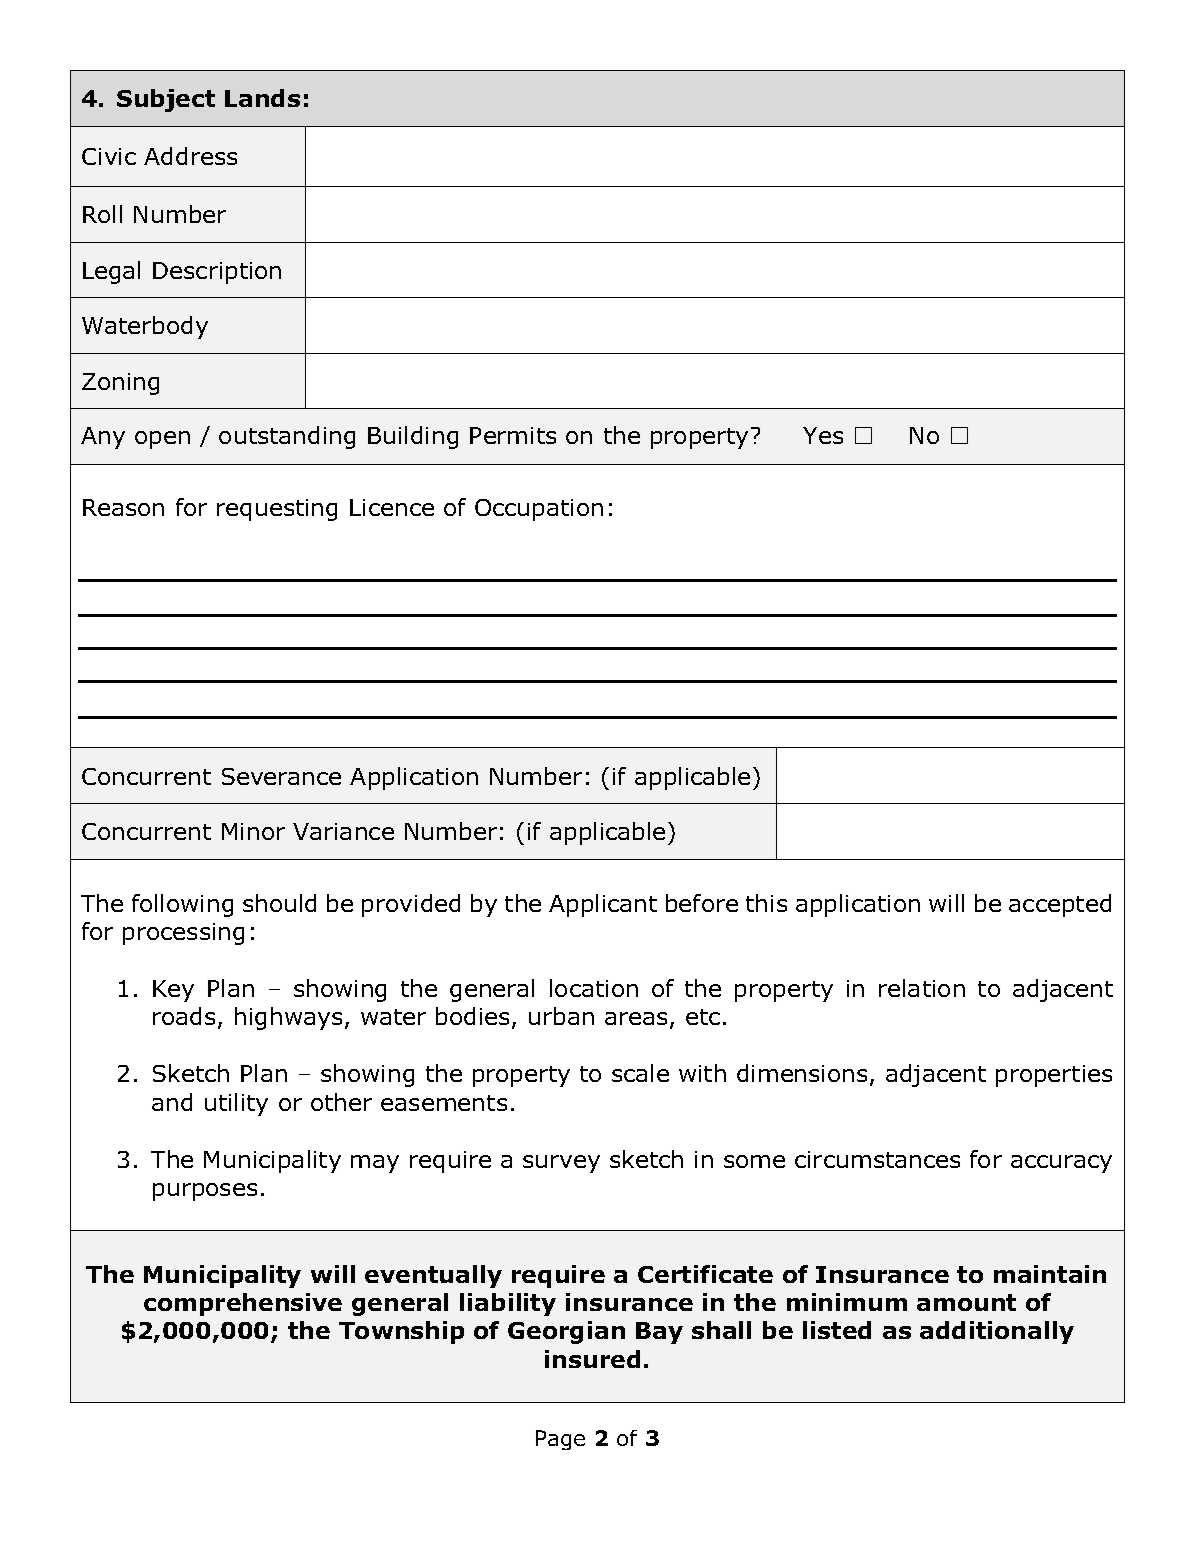 Image resolution: width=1195 pixels, height=1546 pixels. What do you see at coordinates (190, 156) in the document?
I see `Address` at bounding box center [190, 156].
